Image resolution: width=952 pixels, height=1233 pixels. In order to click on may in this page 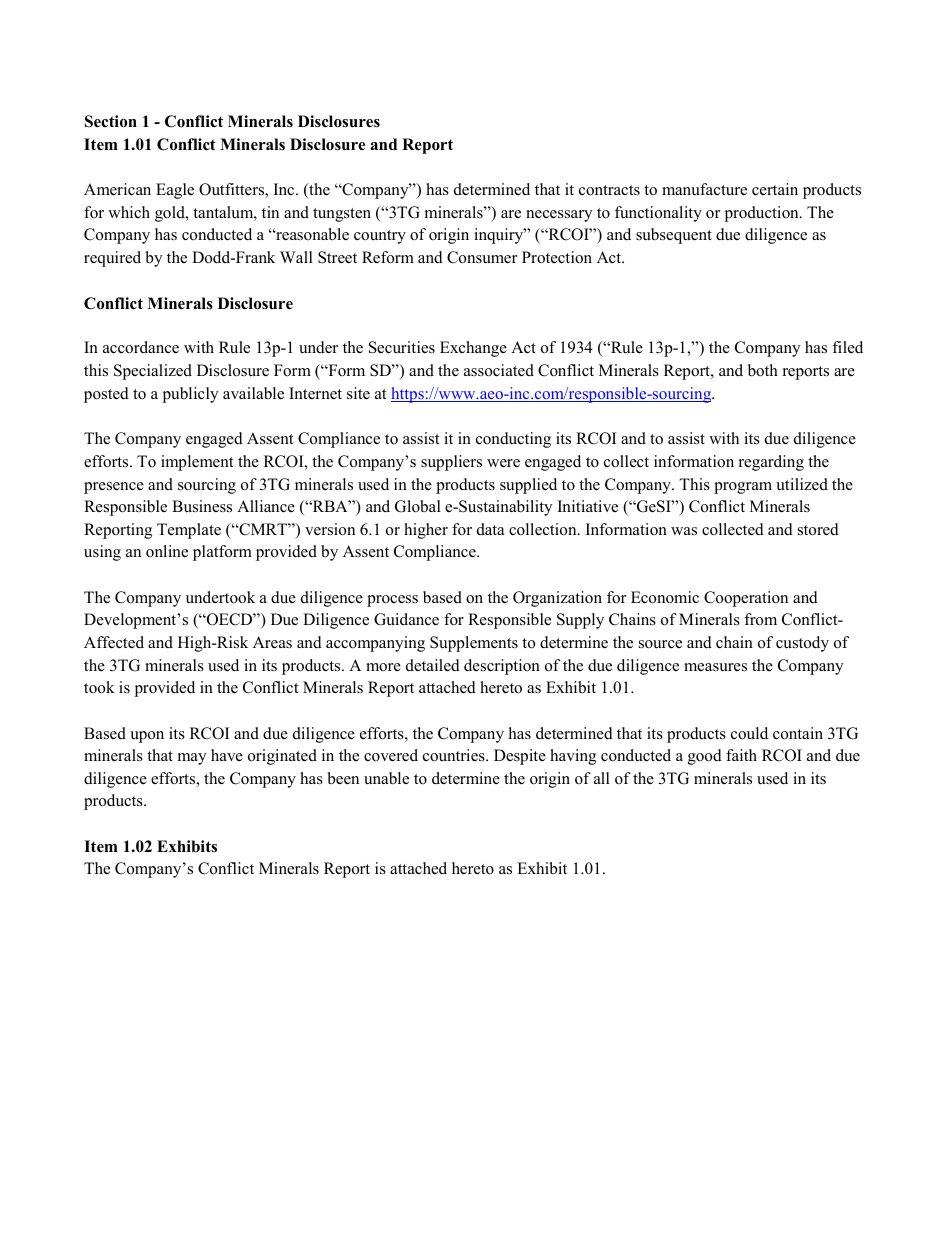, I will do `click(192, 759)`.
